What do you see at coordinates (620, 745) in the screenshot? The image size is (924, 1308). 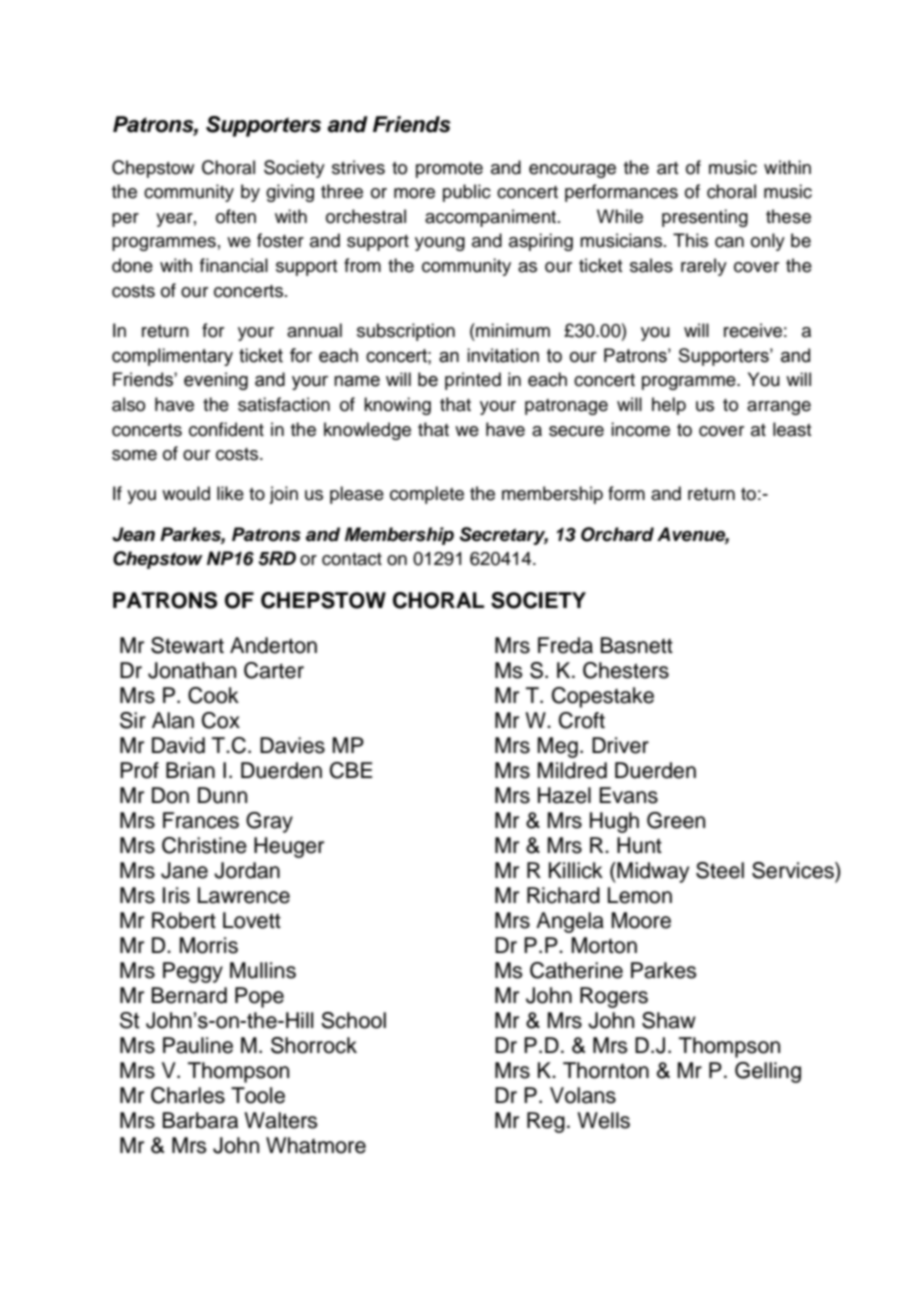 I see `Driver` at bounding box center [620, 745].
